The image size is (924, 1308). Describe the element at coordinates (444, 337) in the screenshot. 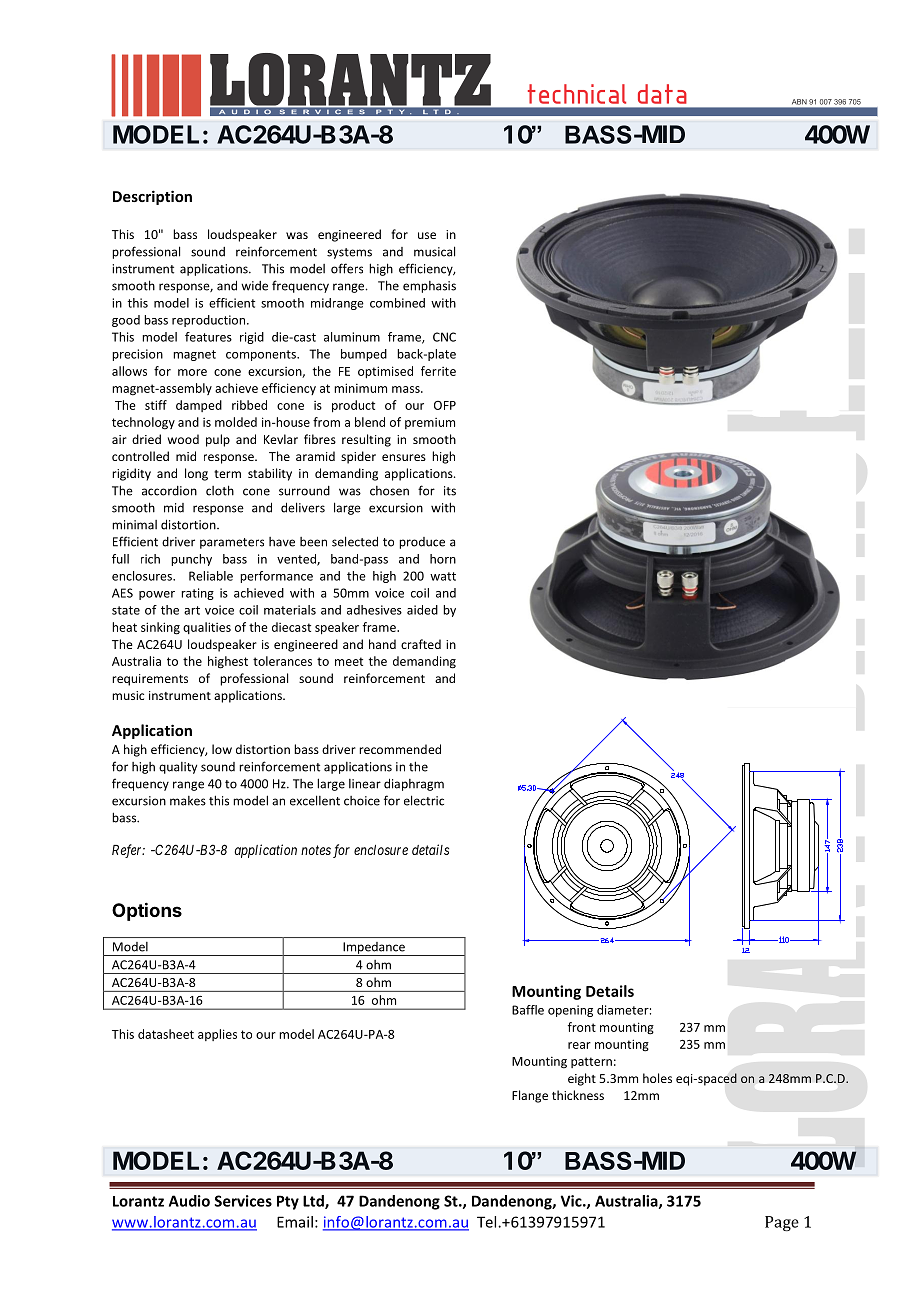

I see `CNC` at that location.
